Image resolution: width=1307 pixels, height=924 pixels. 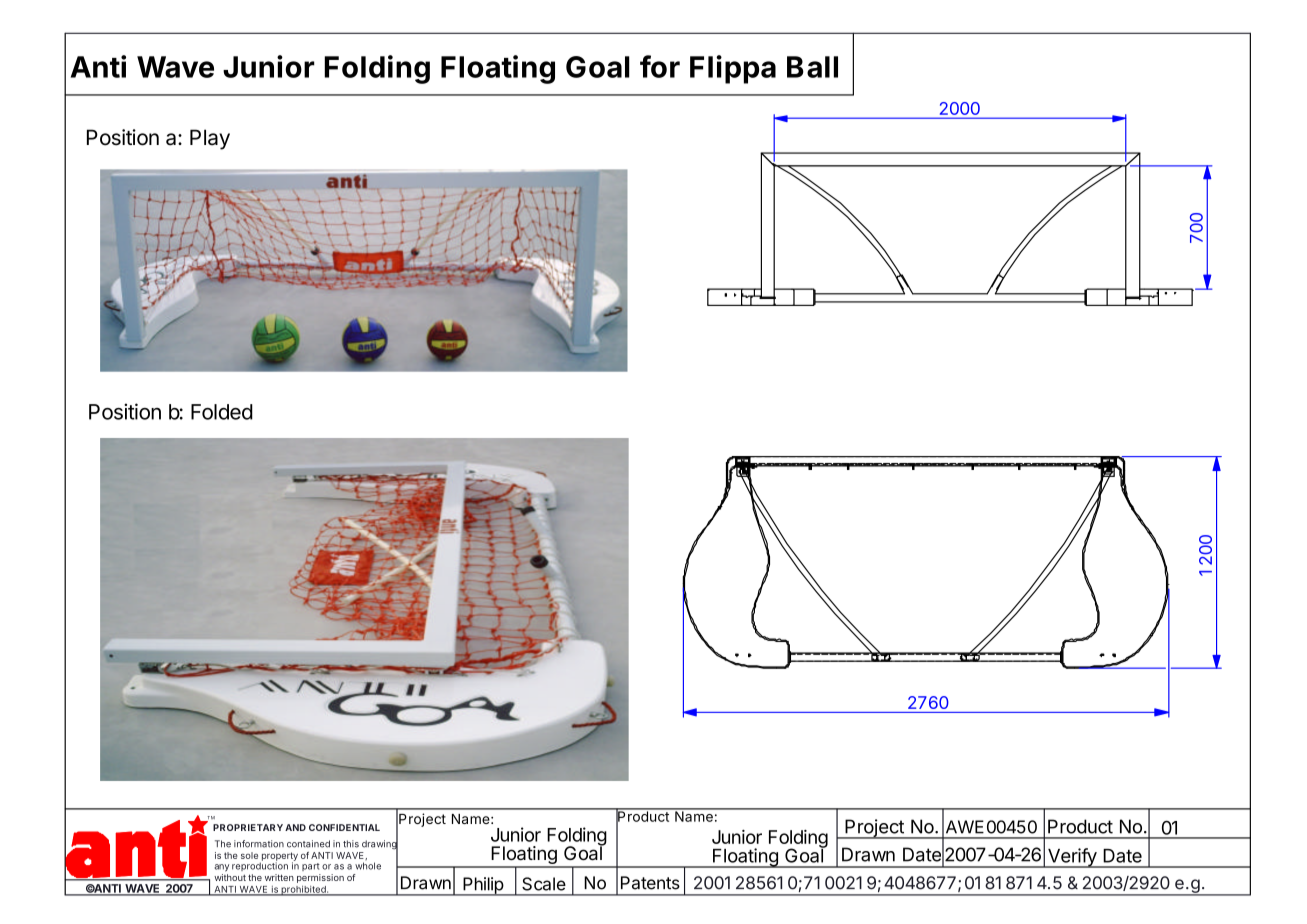 I want to click on drawing, so click(x=380, y=845).
